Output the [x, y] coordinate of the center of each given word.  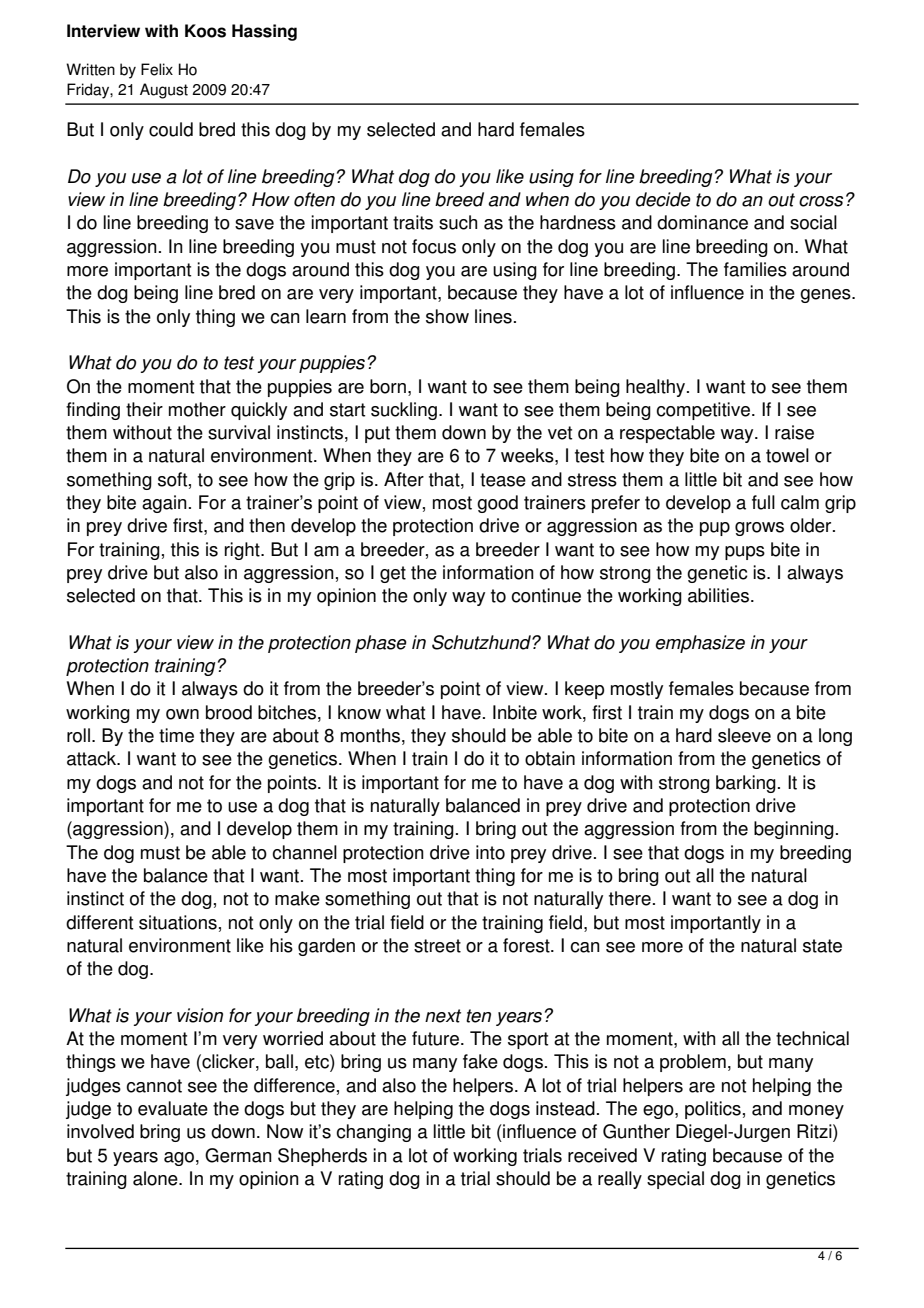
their [144, 409]
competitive [703, 411]
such [458, 222]
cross [821, 201]
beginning [794, 830]
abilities [718, 595]
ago [179, 1159]
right [243, 551]
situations [178, 922]
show [447, 316]
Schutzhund [482, 642]
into [490, 852]
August [164, 91]
